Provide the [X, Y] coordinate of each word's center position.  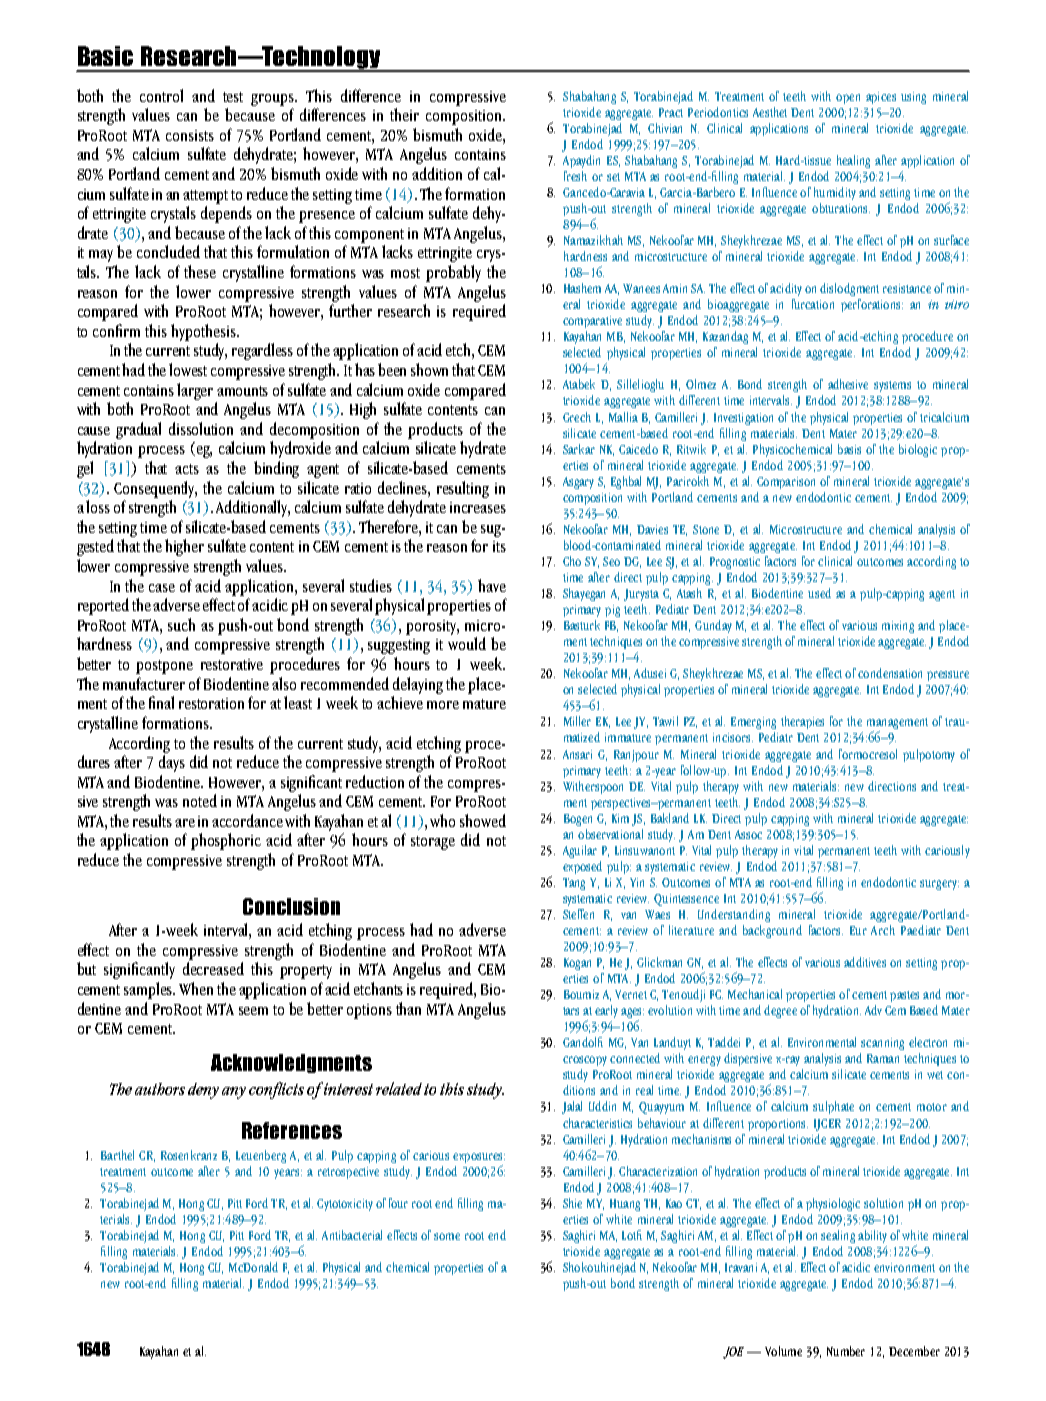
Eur [858, 930]
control [161, 95]
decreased [213, 968]
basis [849, 449]
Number [846, 1351]
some [447, 1236]
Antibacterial [352, 1235]
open [848, 99]
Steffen [578, 914]
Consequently [155, 489]
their [404, 114]
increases [478, 507]
